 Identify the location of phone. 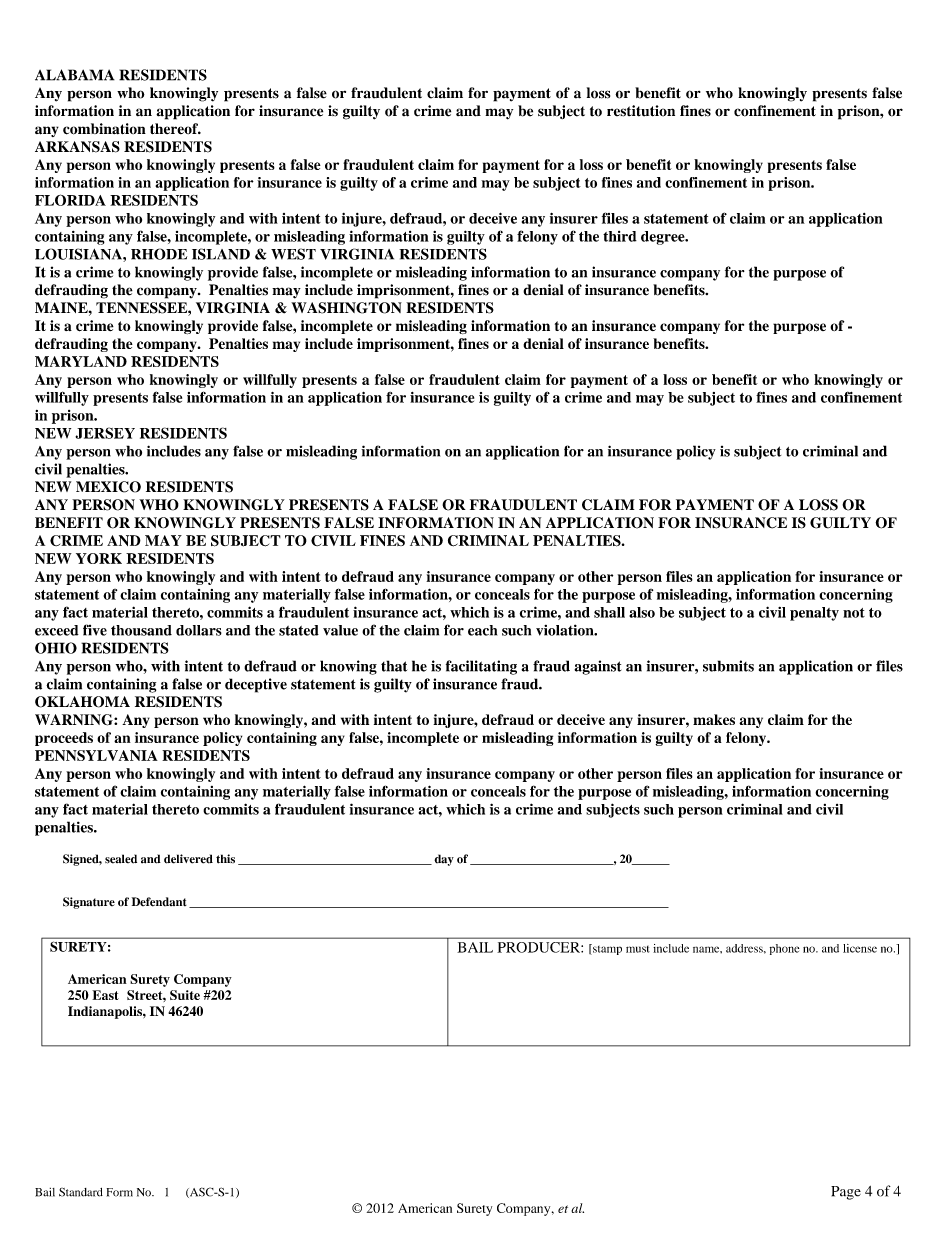
(784, 949).
